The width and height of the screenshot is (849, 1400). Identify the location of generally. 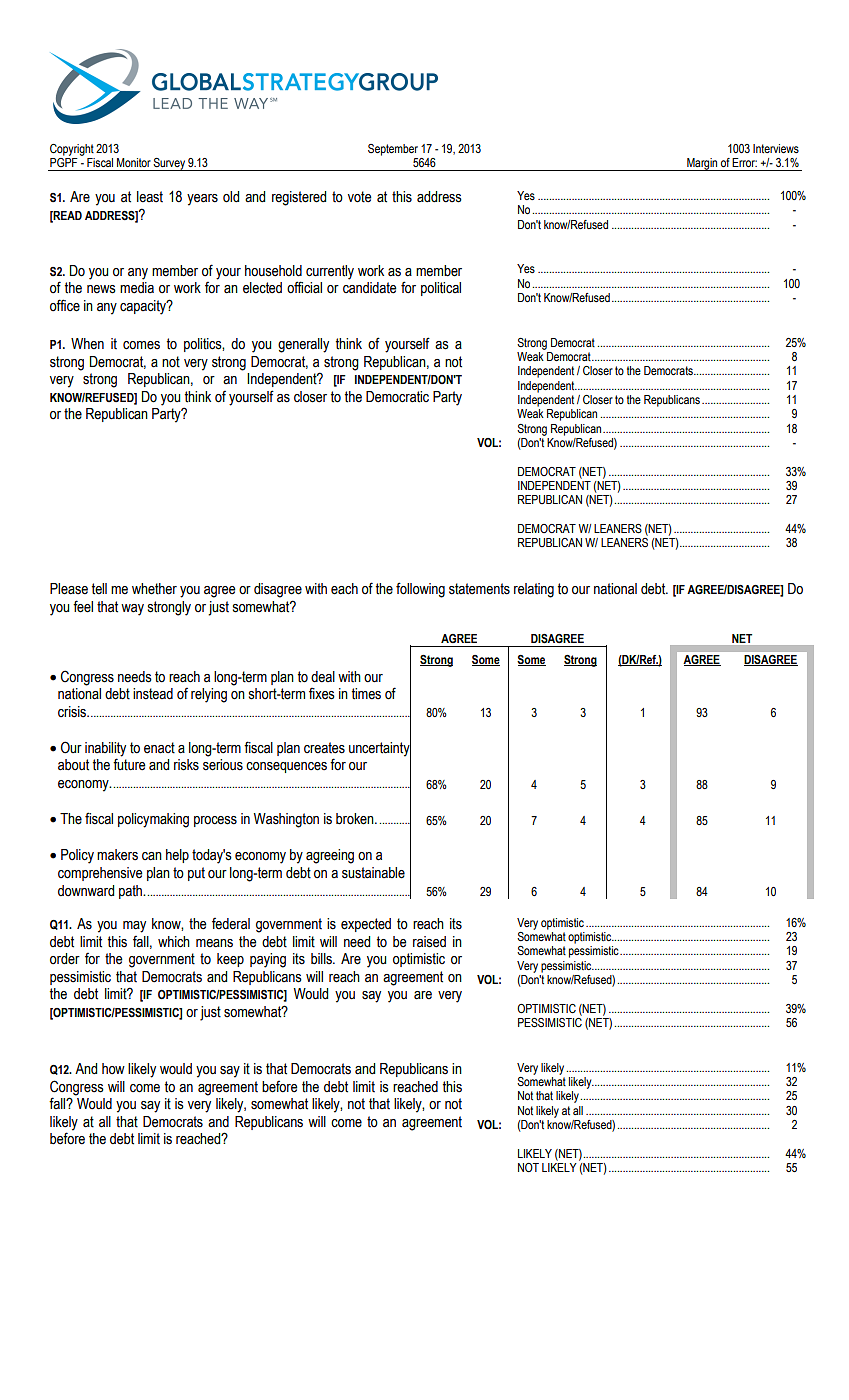
(303, 345).
